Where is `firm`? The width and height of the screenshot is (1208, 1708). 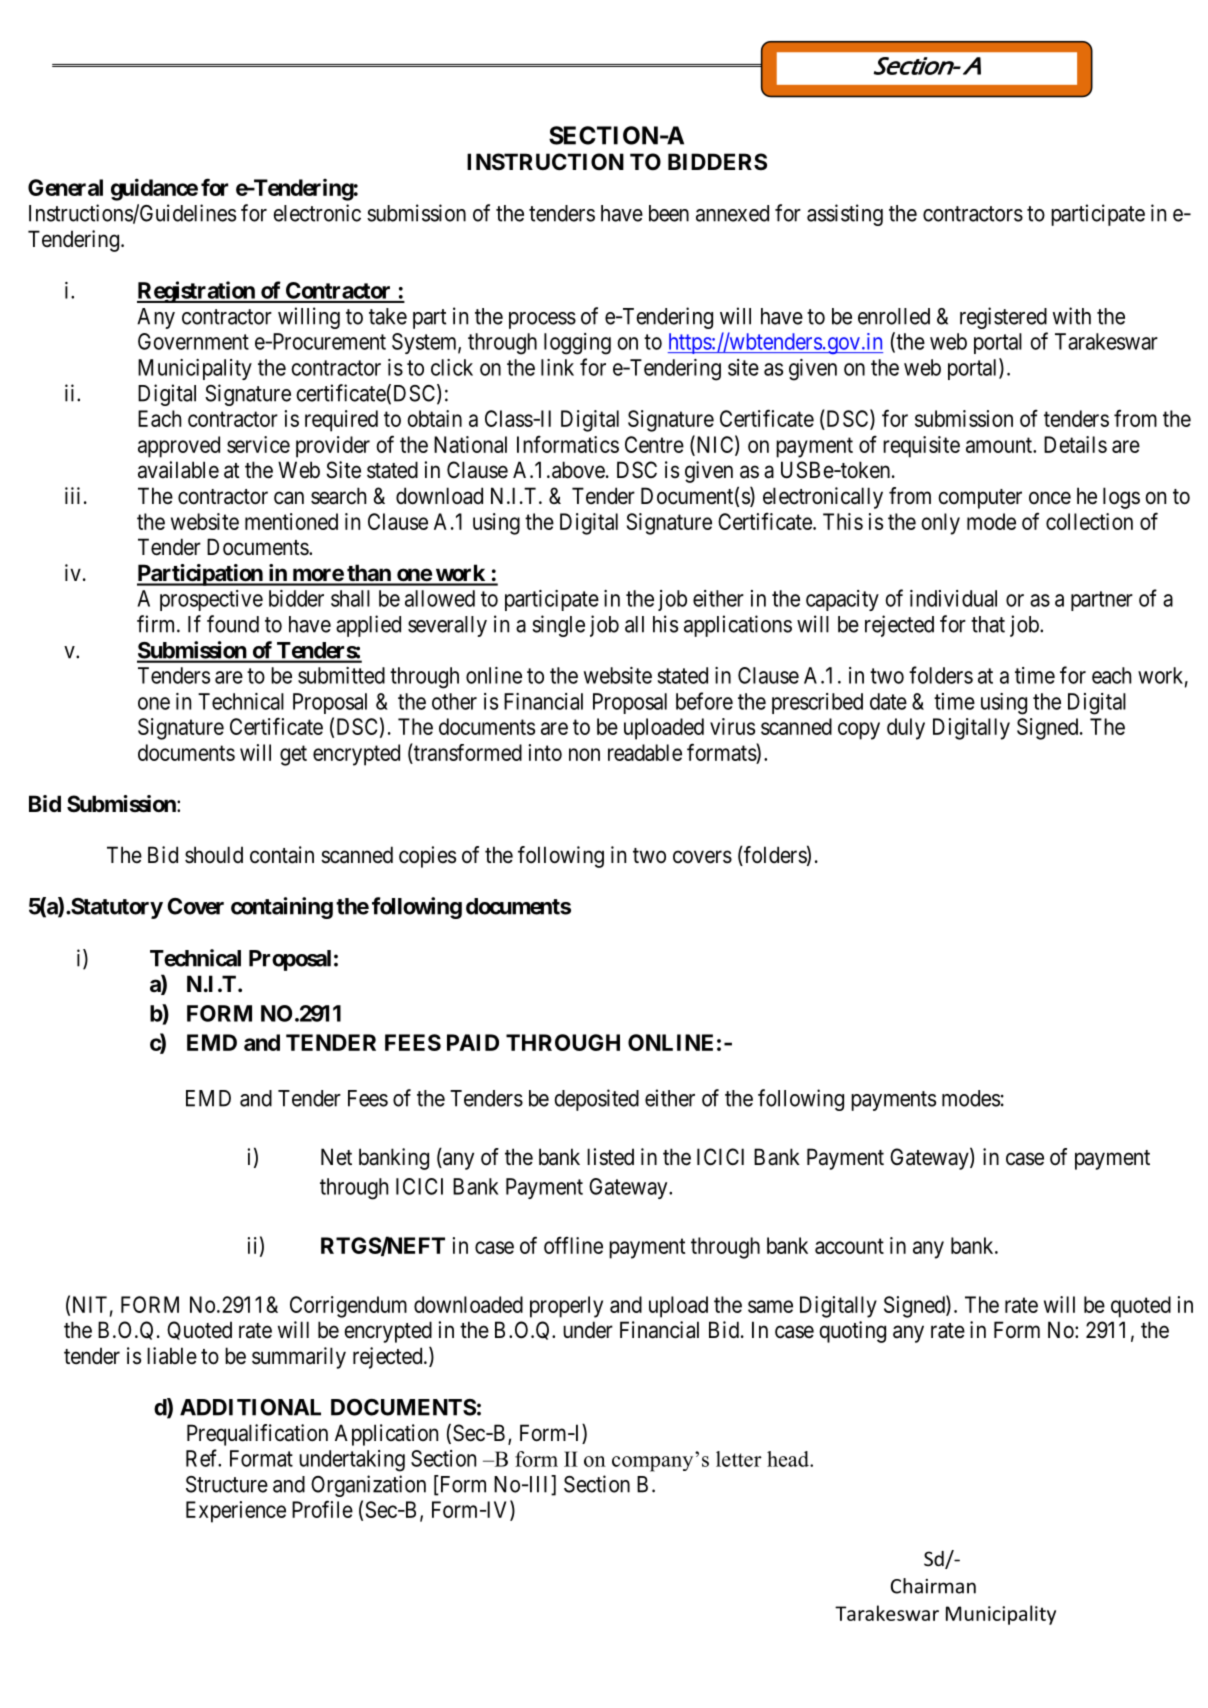 firm is located at coordinates (157, 624).
